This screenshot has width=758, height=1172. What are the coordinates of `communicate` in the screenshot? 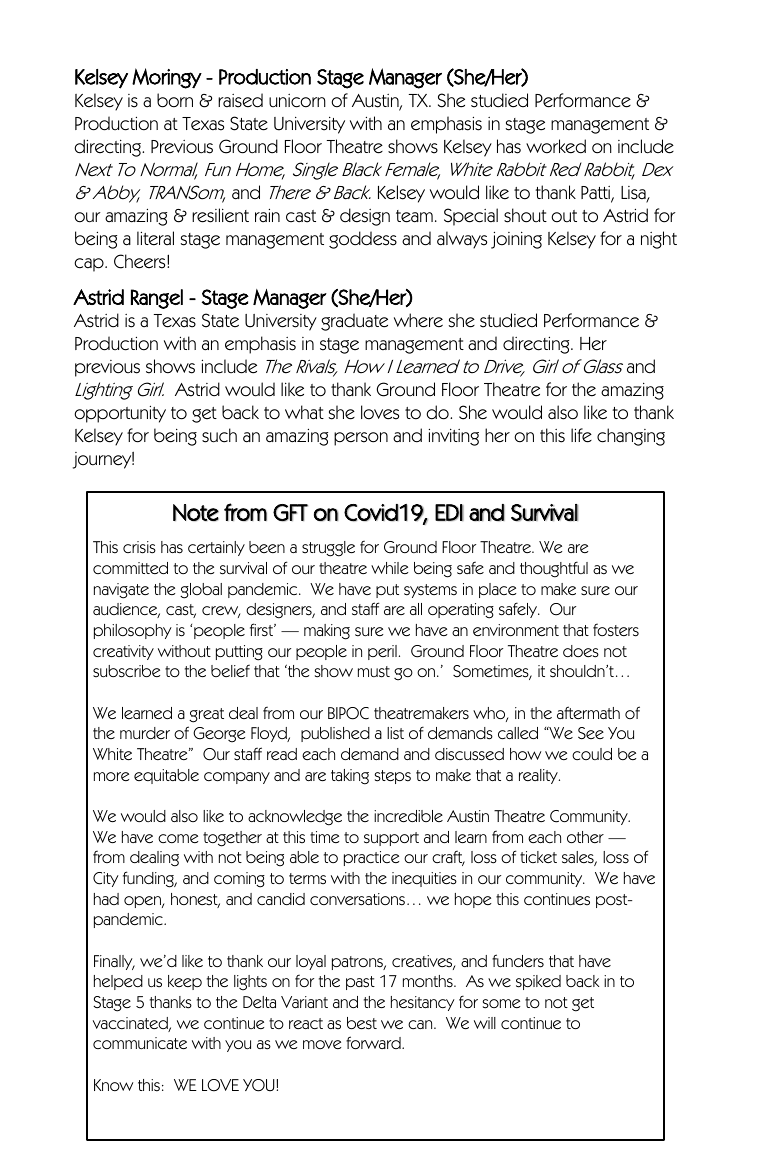 It's located at (140, 1043).
